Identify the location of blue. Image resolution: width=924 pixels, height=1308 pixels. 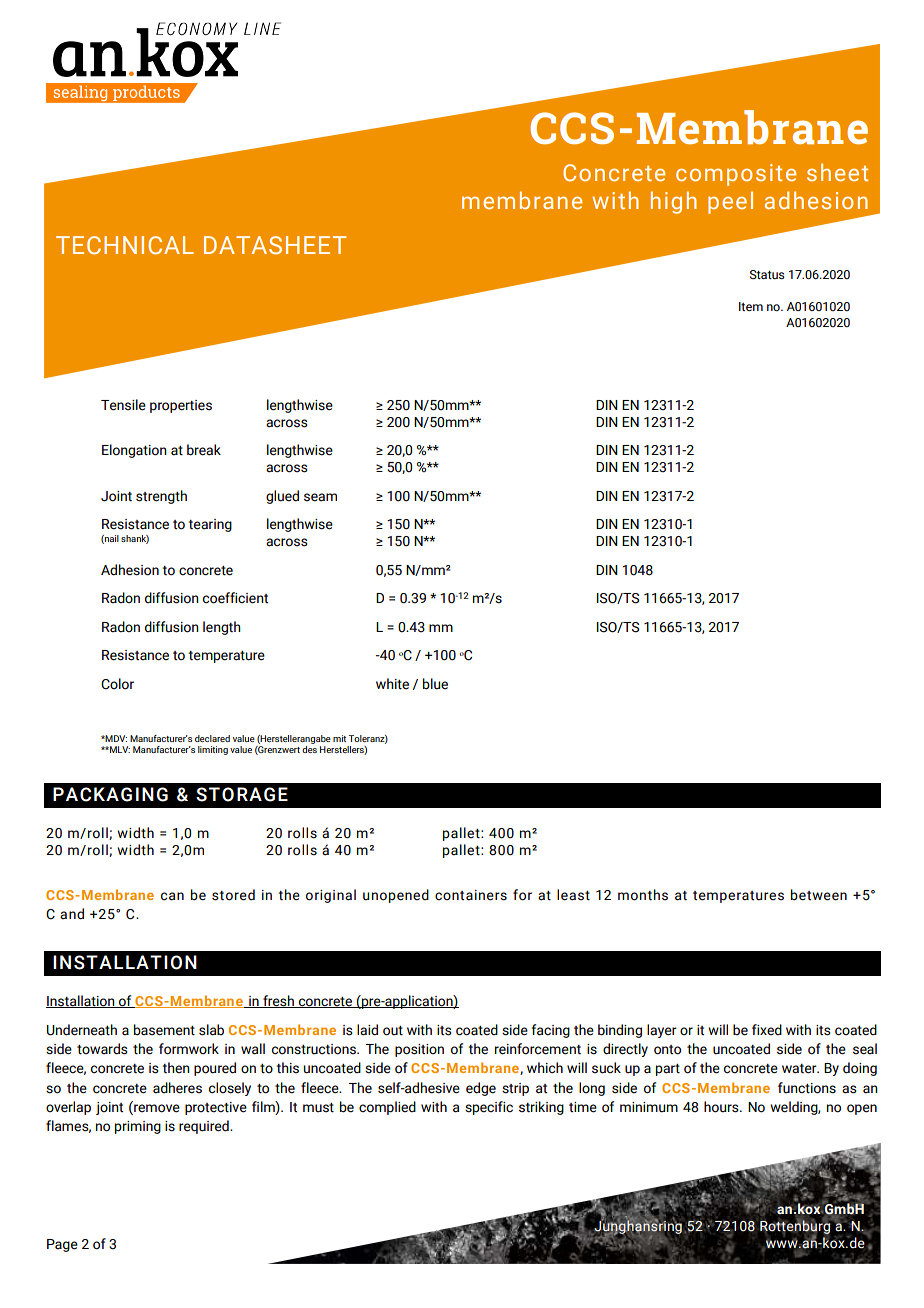
(435, 684).
